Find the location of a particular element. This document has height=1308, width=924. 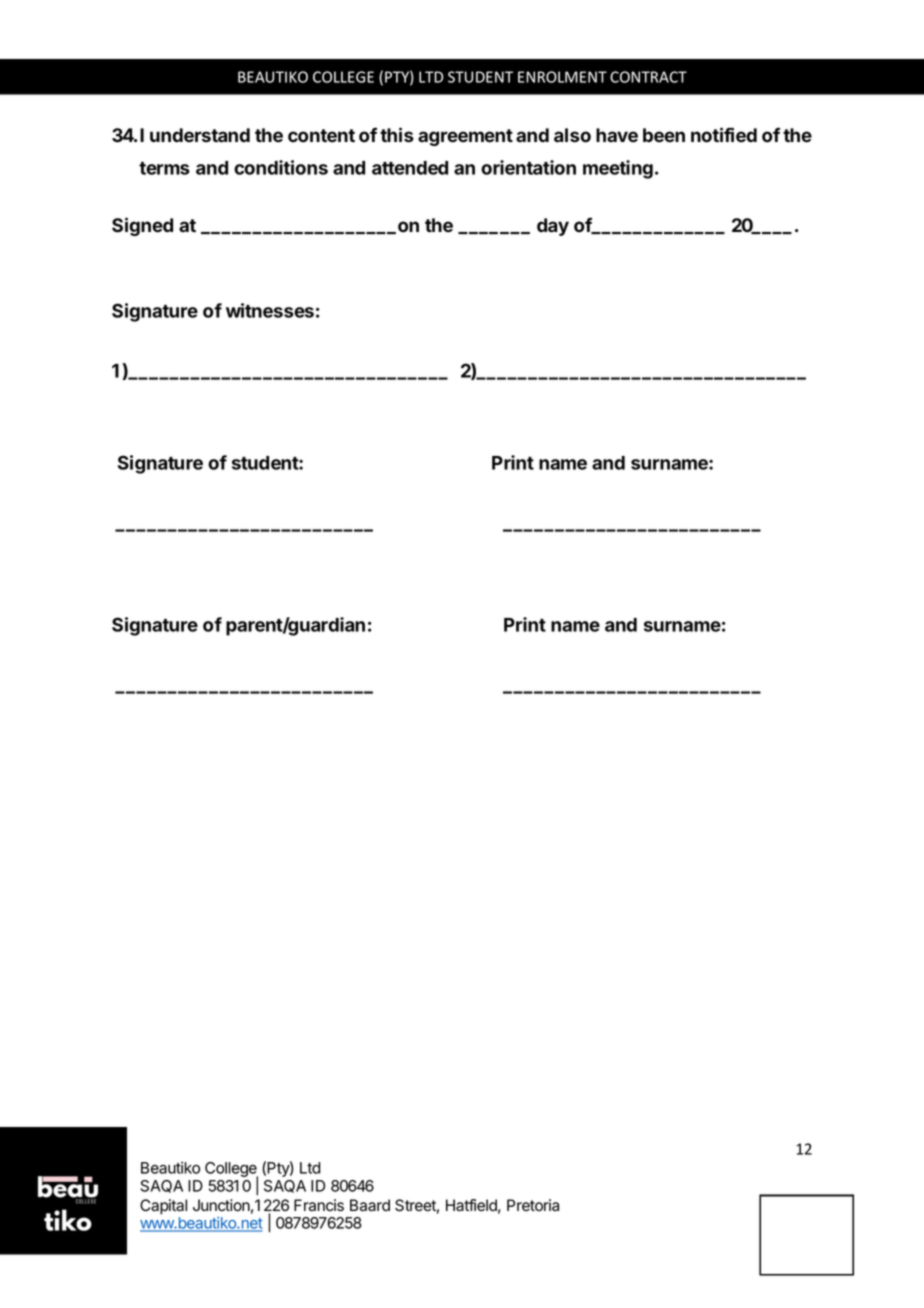

Francis is located at coordinates (319, 1205).
